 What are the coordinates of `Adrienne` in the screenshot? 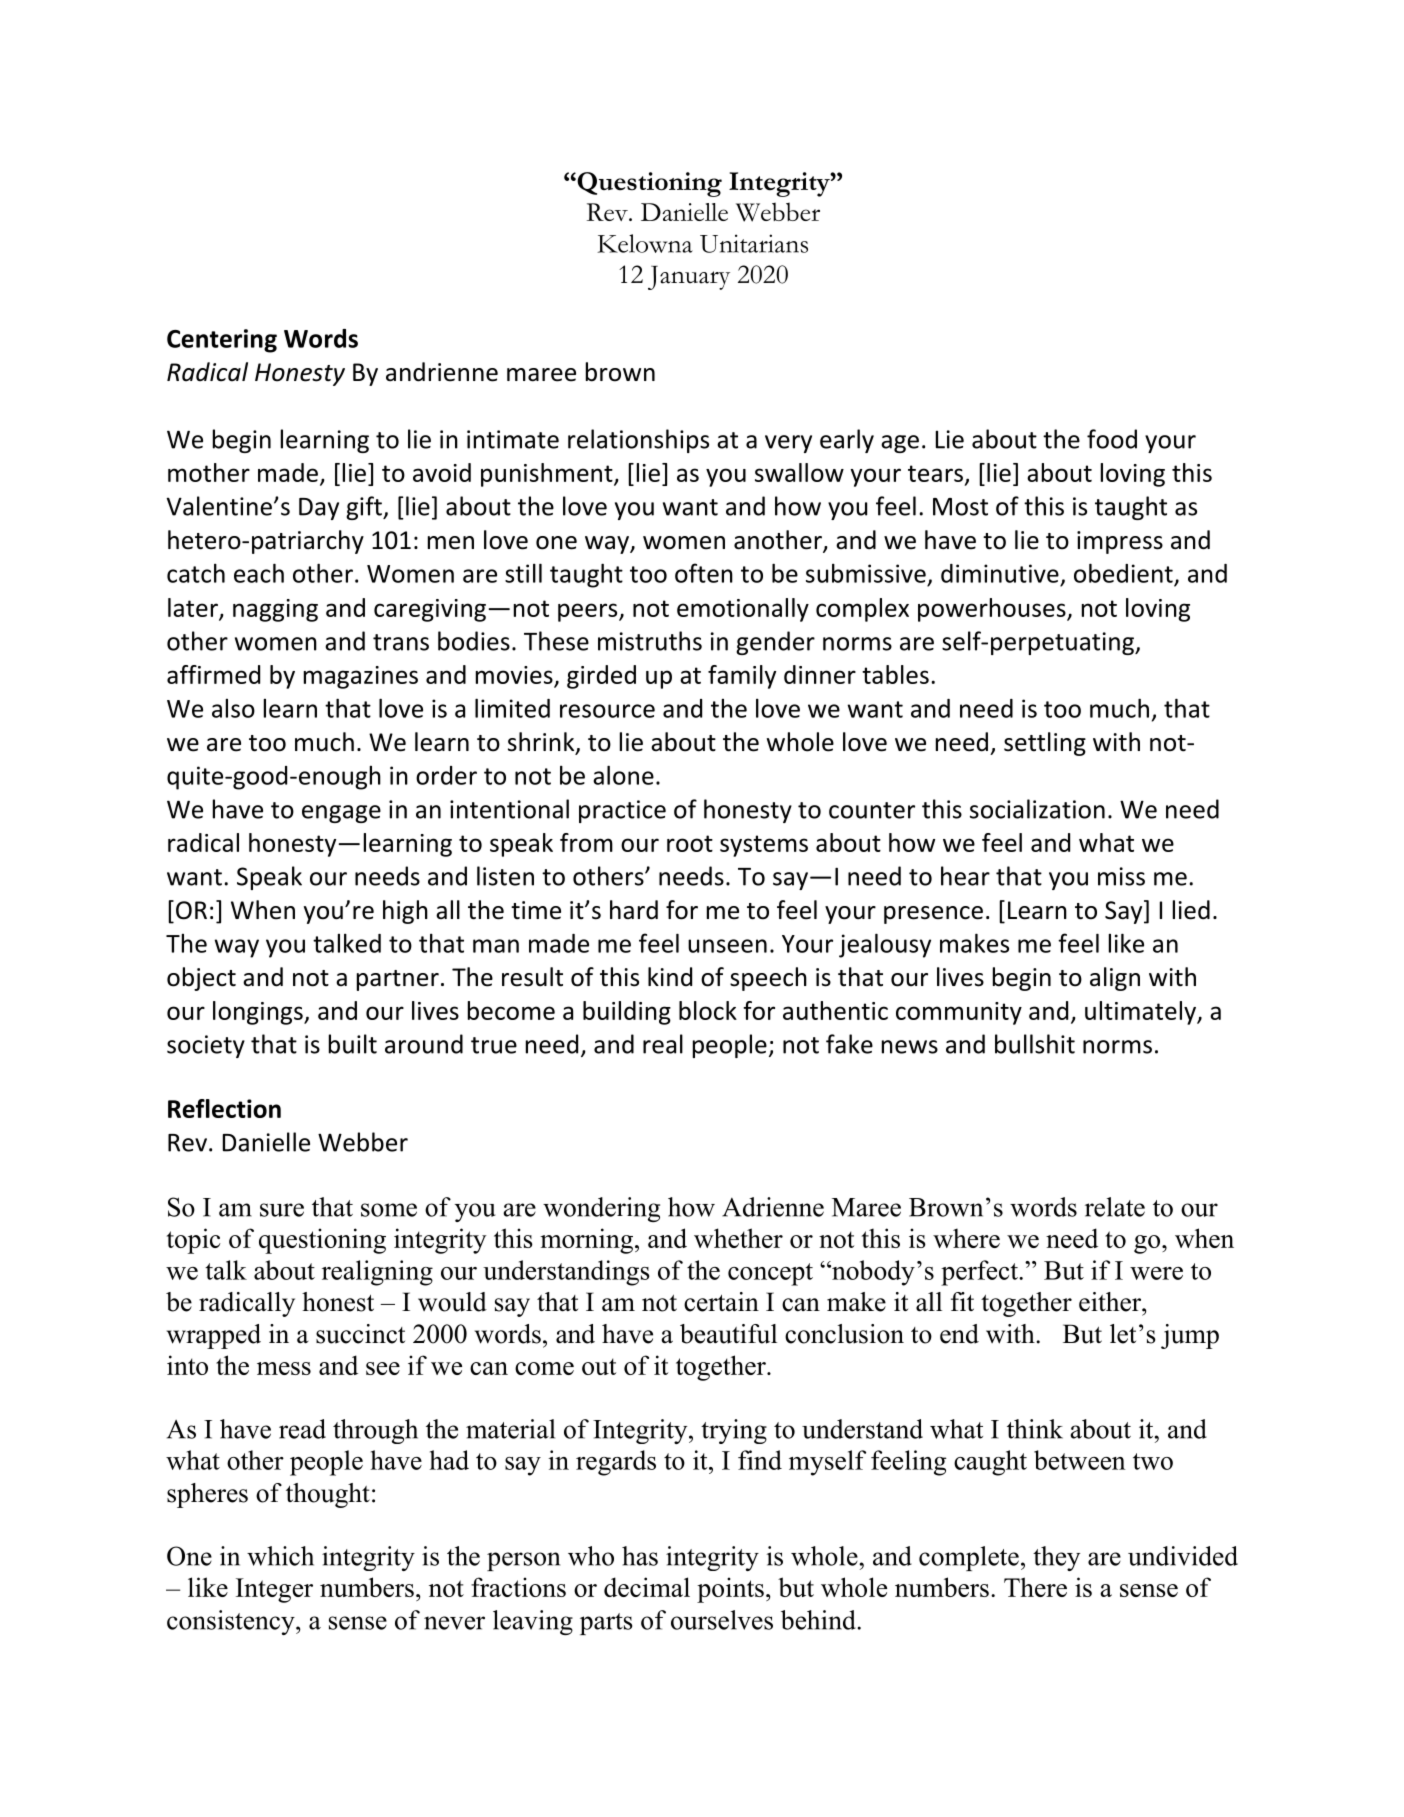 It's located at (773, 1207).
